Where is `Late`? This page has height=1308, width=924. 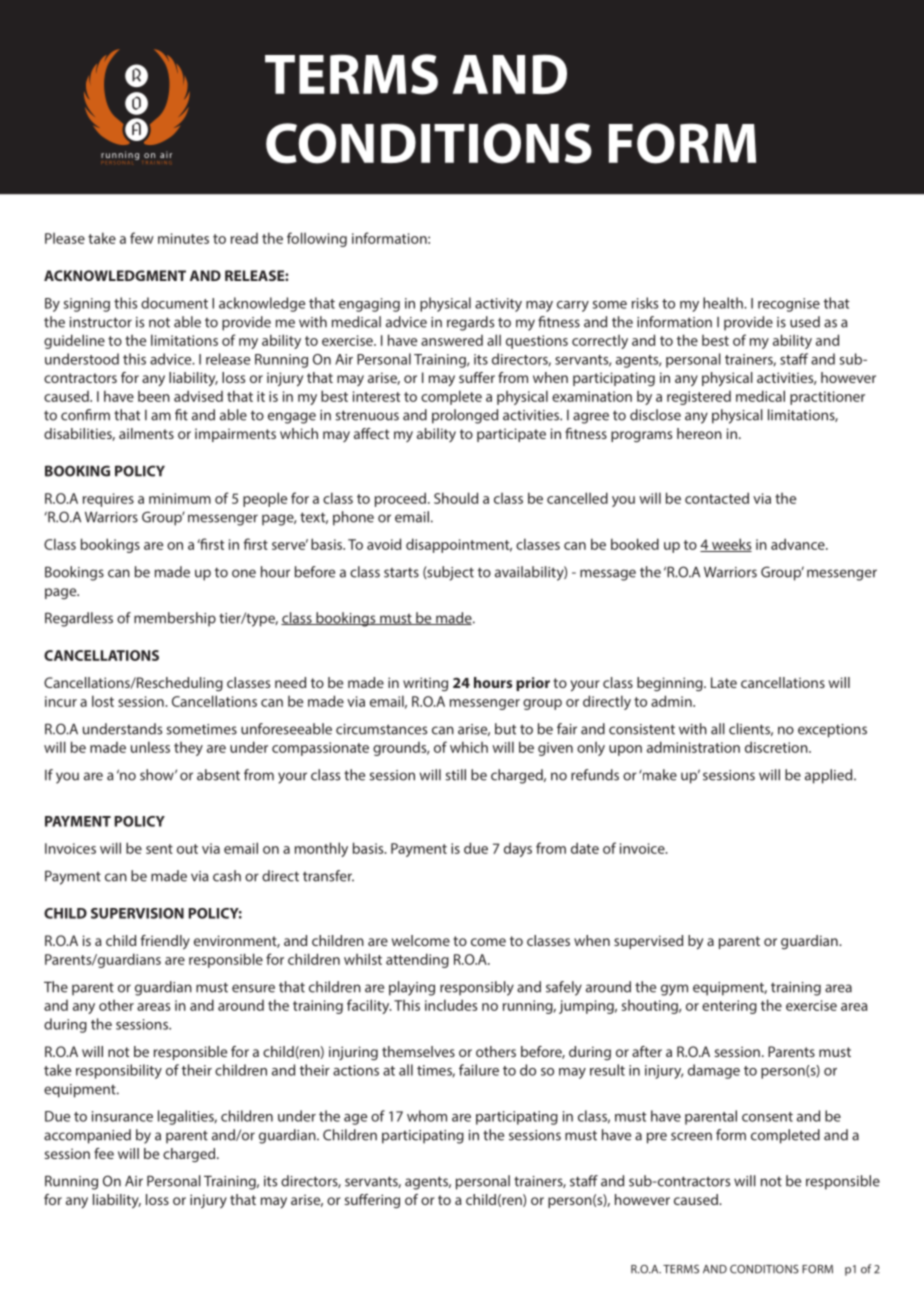
Late is located at coordinates (724, 682).
